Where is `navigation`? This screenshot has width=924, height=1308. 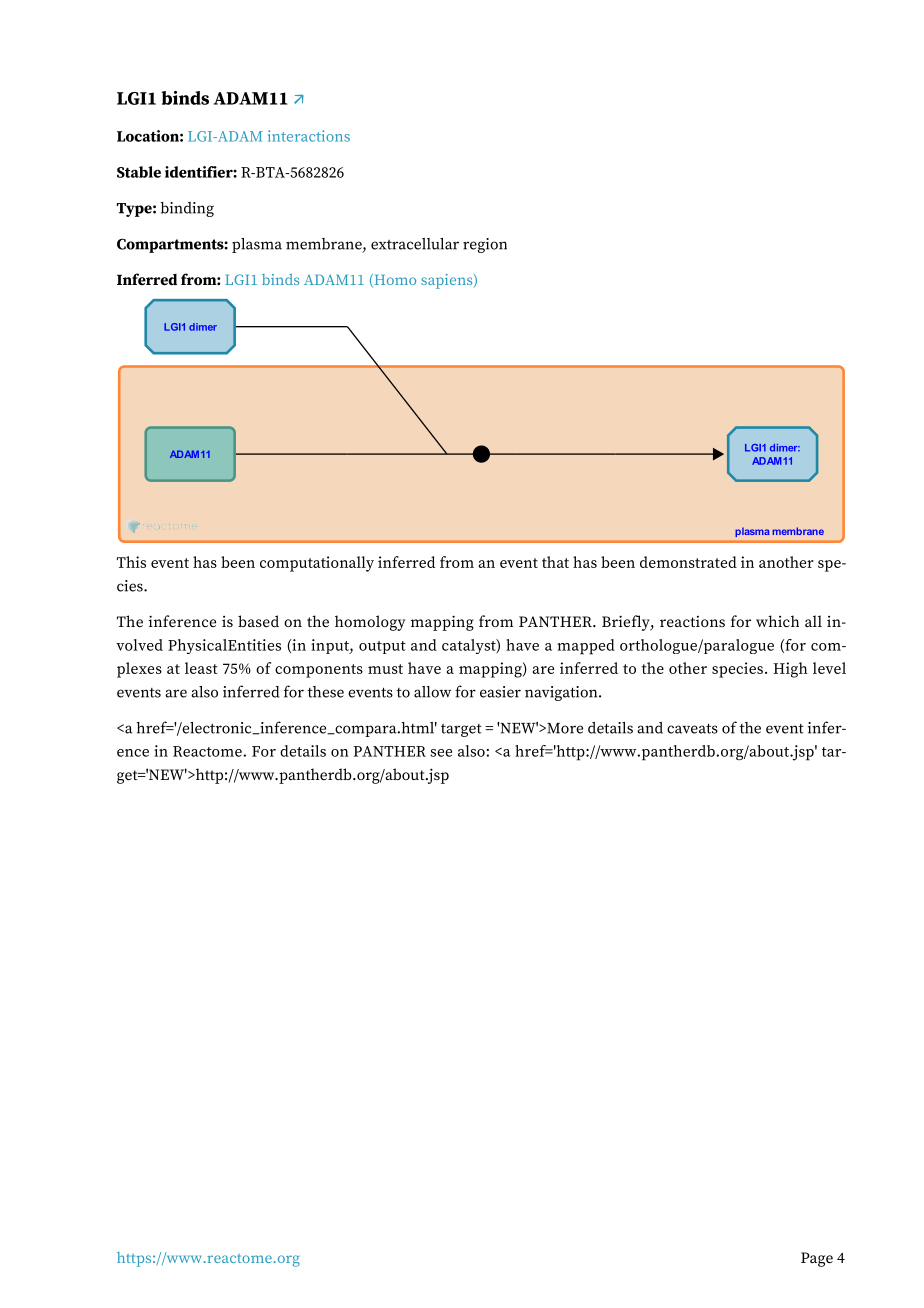
navigation is located at coordinates (562, 693).
